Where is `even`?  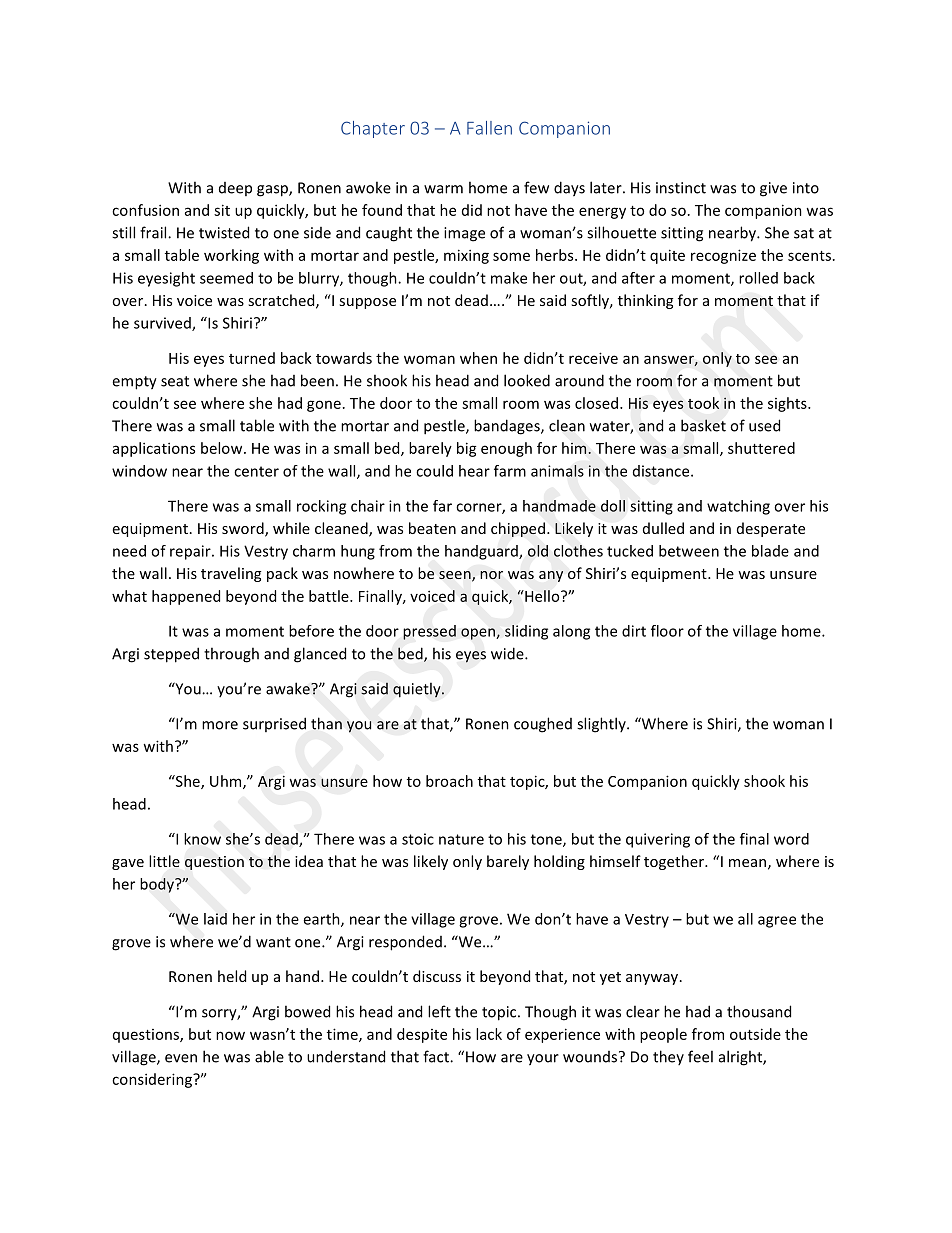
even is located at coordinates (181, 1058).
